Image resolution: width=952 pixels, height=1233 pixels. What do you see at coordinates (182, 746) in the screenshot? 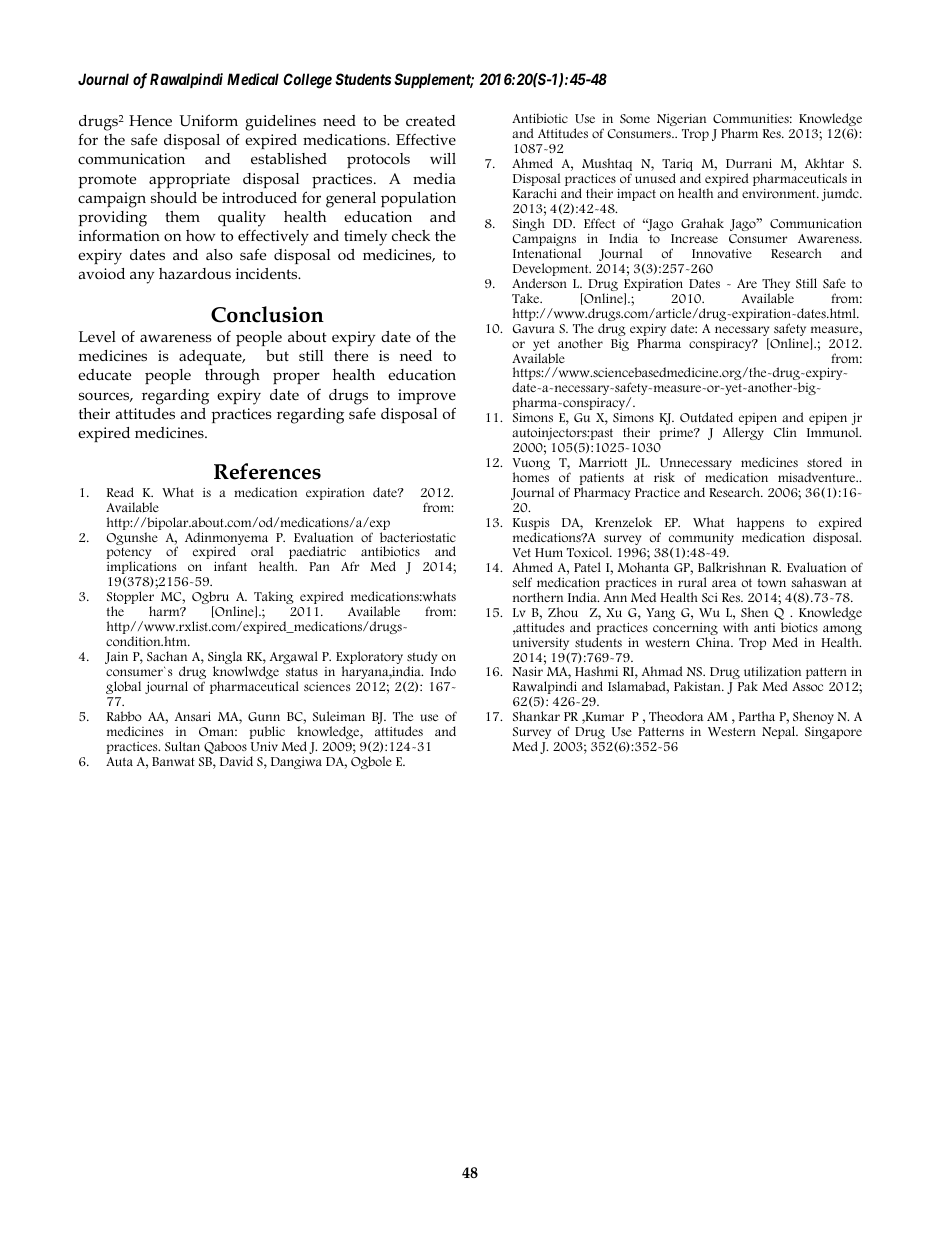
I see `Sultan` at bounding box center [182, 746].
